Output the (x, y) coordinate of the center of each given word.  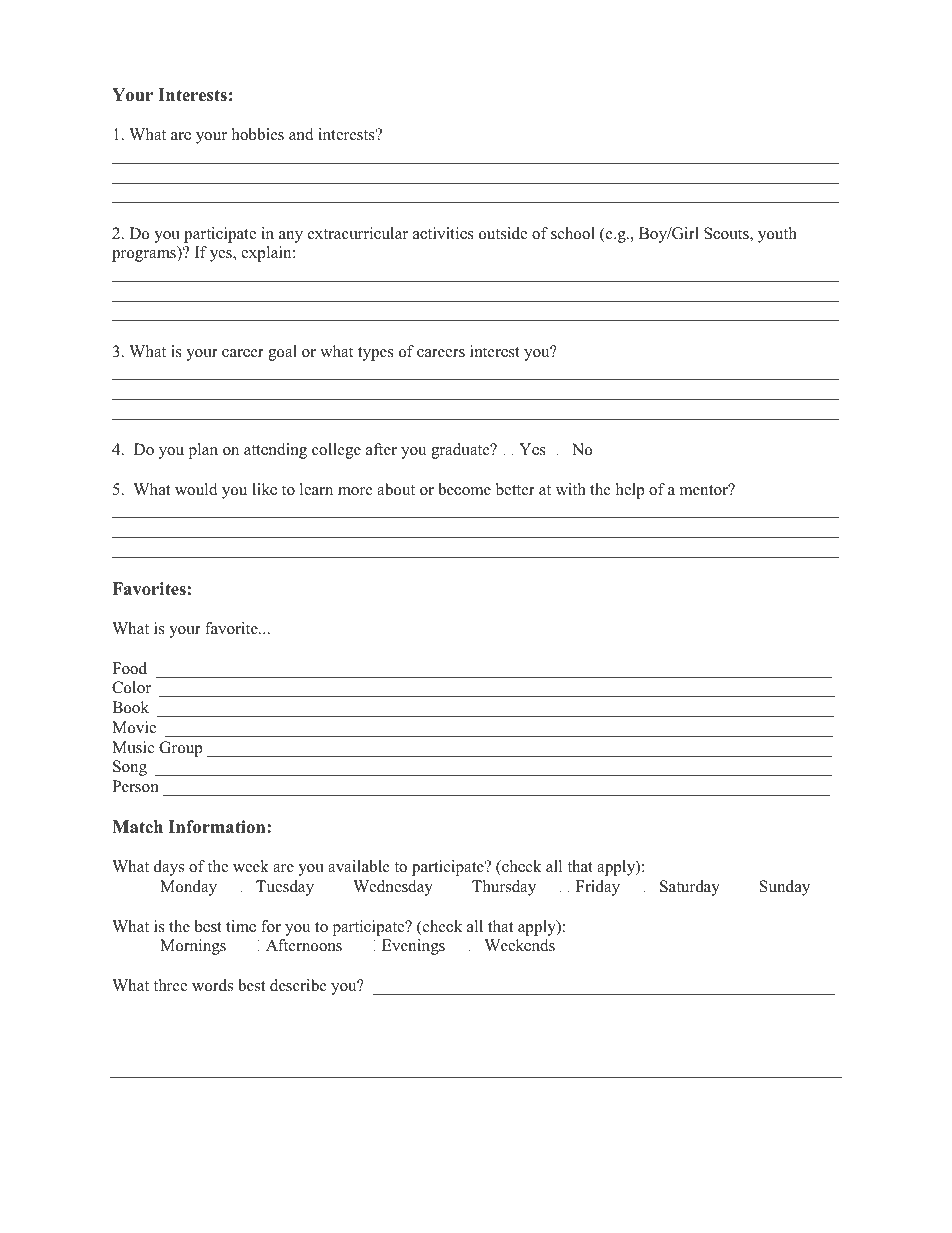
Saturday (690, 888)
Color (131, 687)
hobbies (258, 134)
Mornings (193, 947)
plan (203, 451)
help (630, 491)
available (359, 866)
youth (777, 235)
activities (443, 233)
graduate (461, 451)
